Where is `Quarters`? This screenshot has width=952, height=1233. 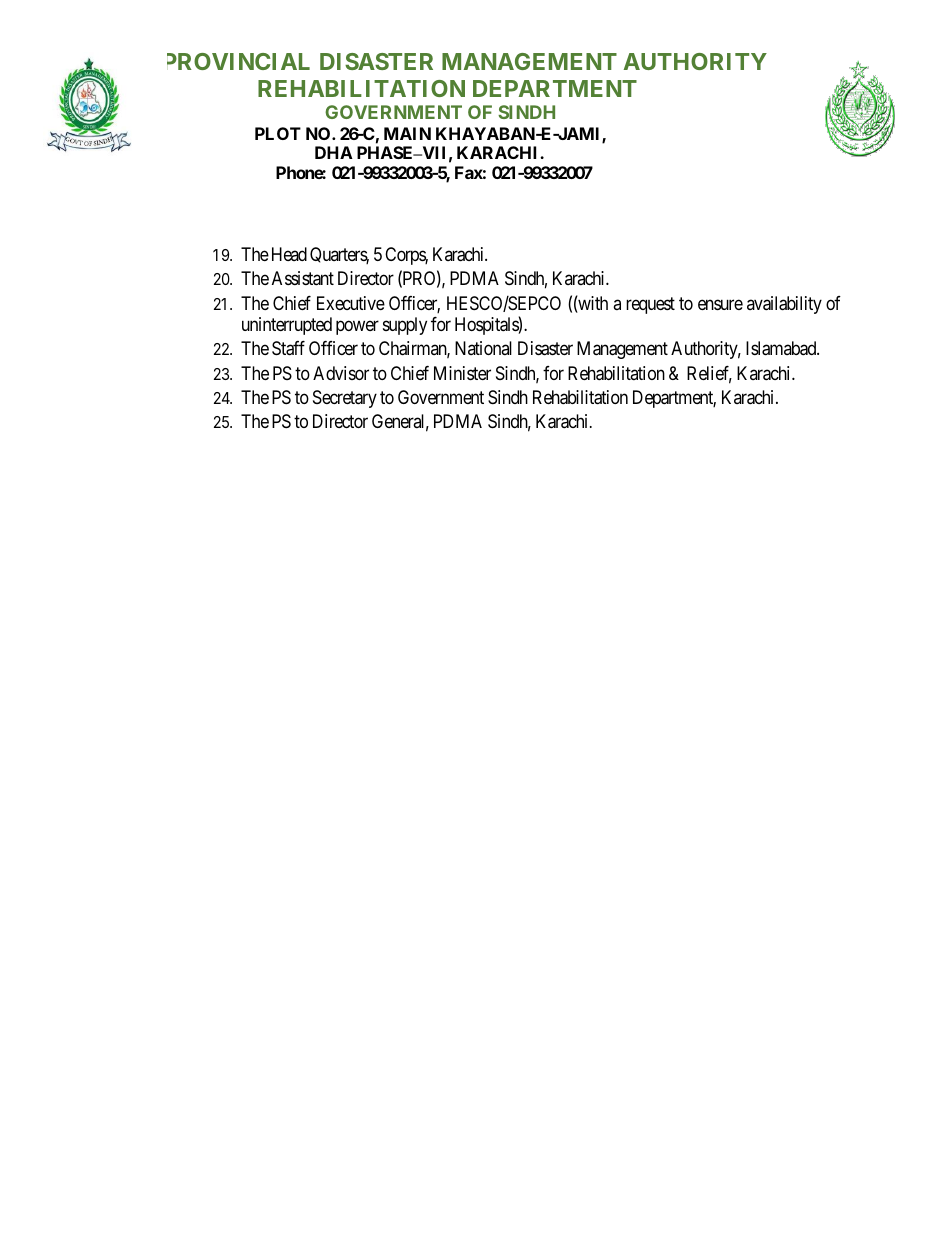
Quarters is located at coordinates (339, 255).
